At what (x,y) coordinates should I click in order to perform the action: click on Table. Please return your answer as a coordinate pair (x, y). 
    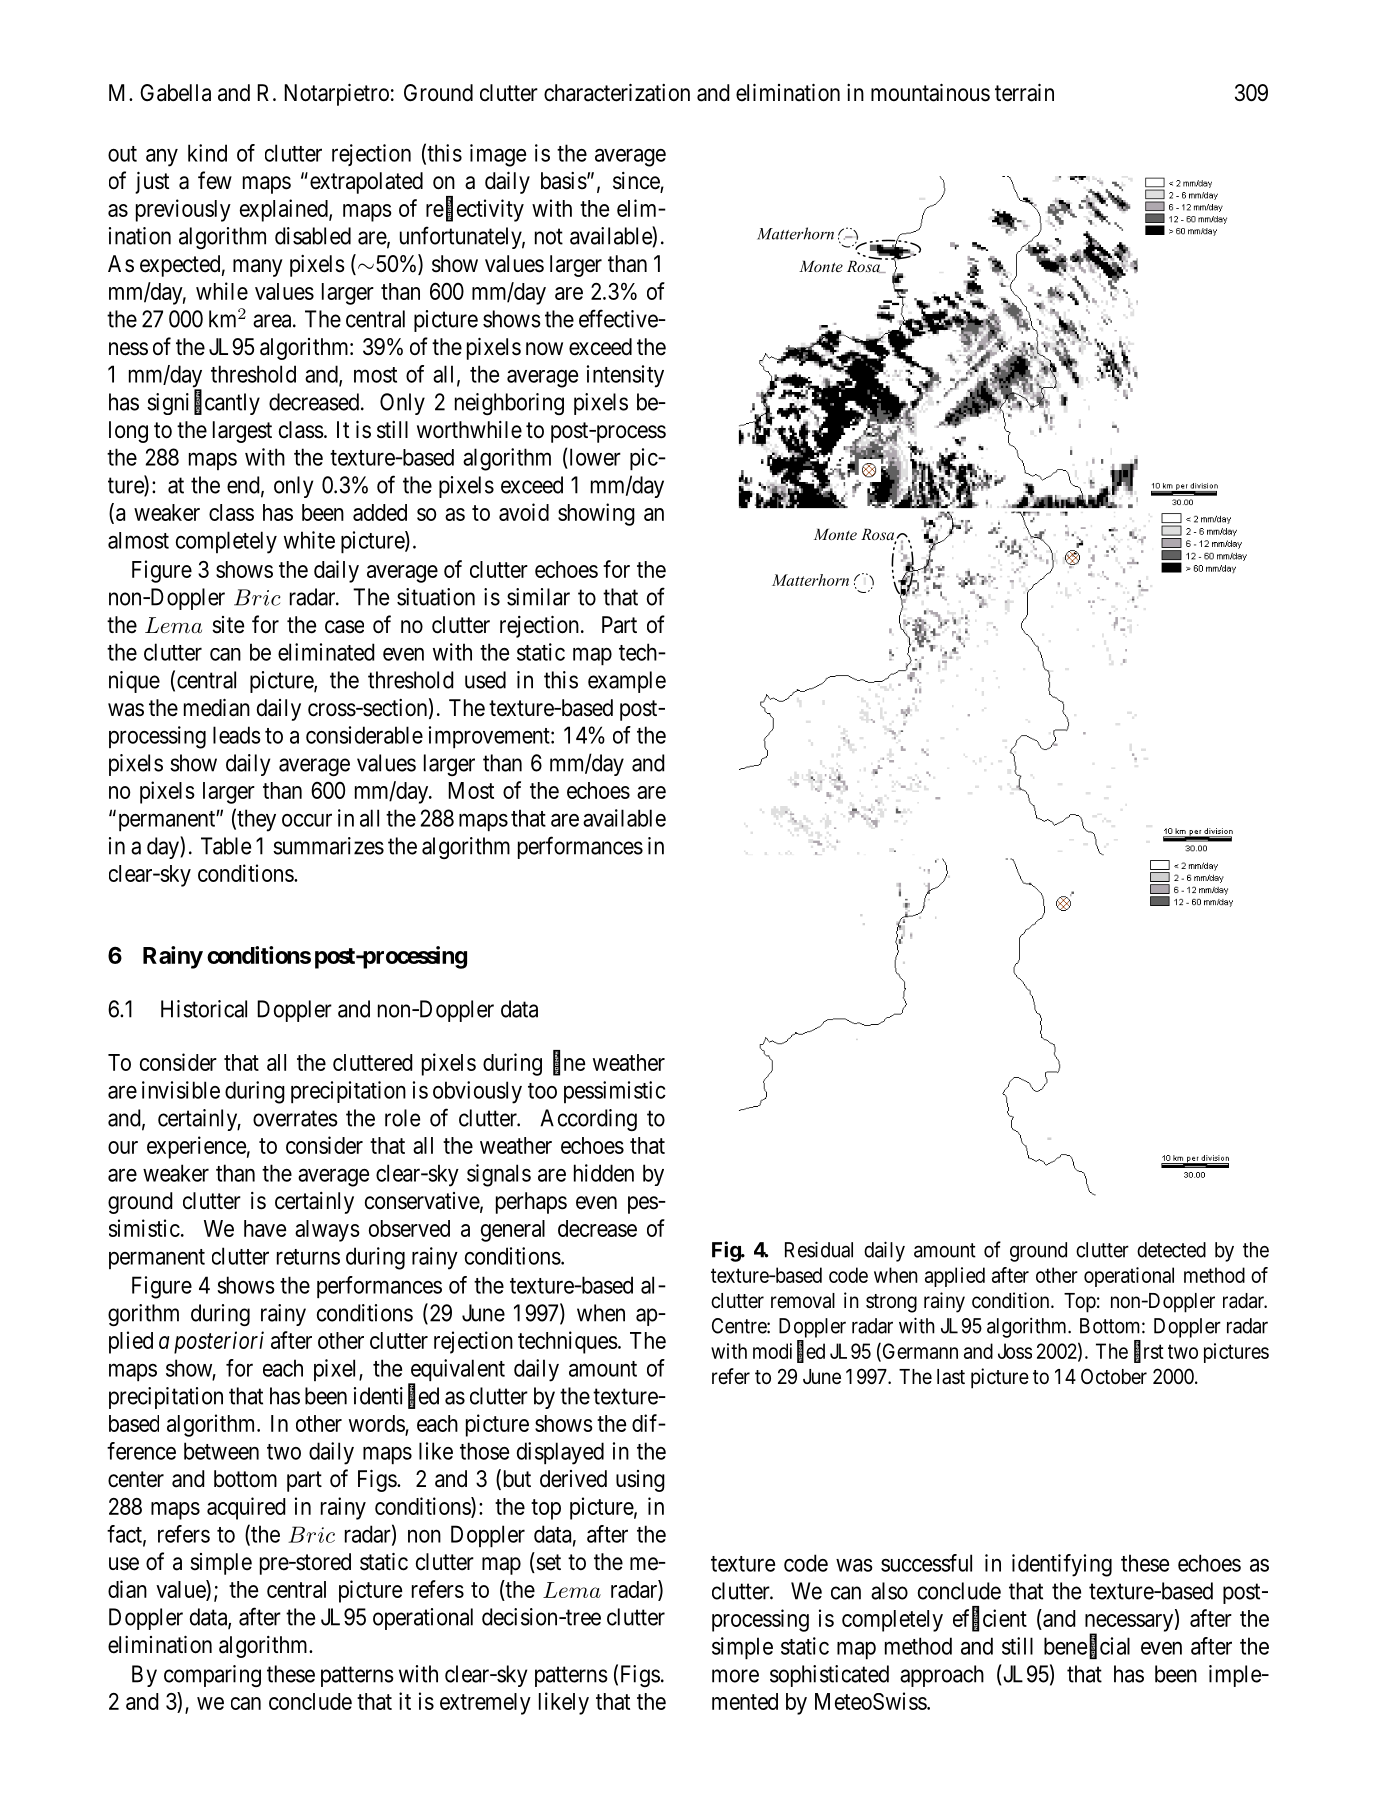
    Looking at the image, I should click on (226, 846).
